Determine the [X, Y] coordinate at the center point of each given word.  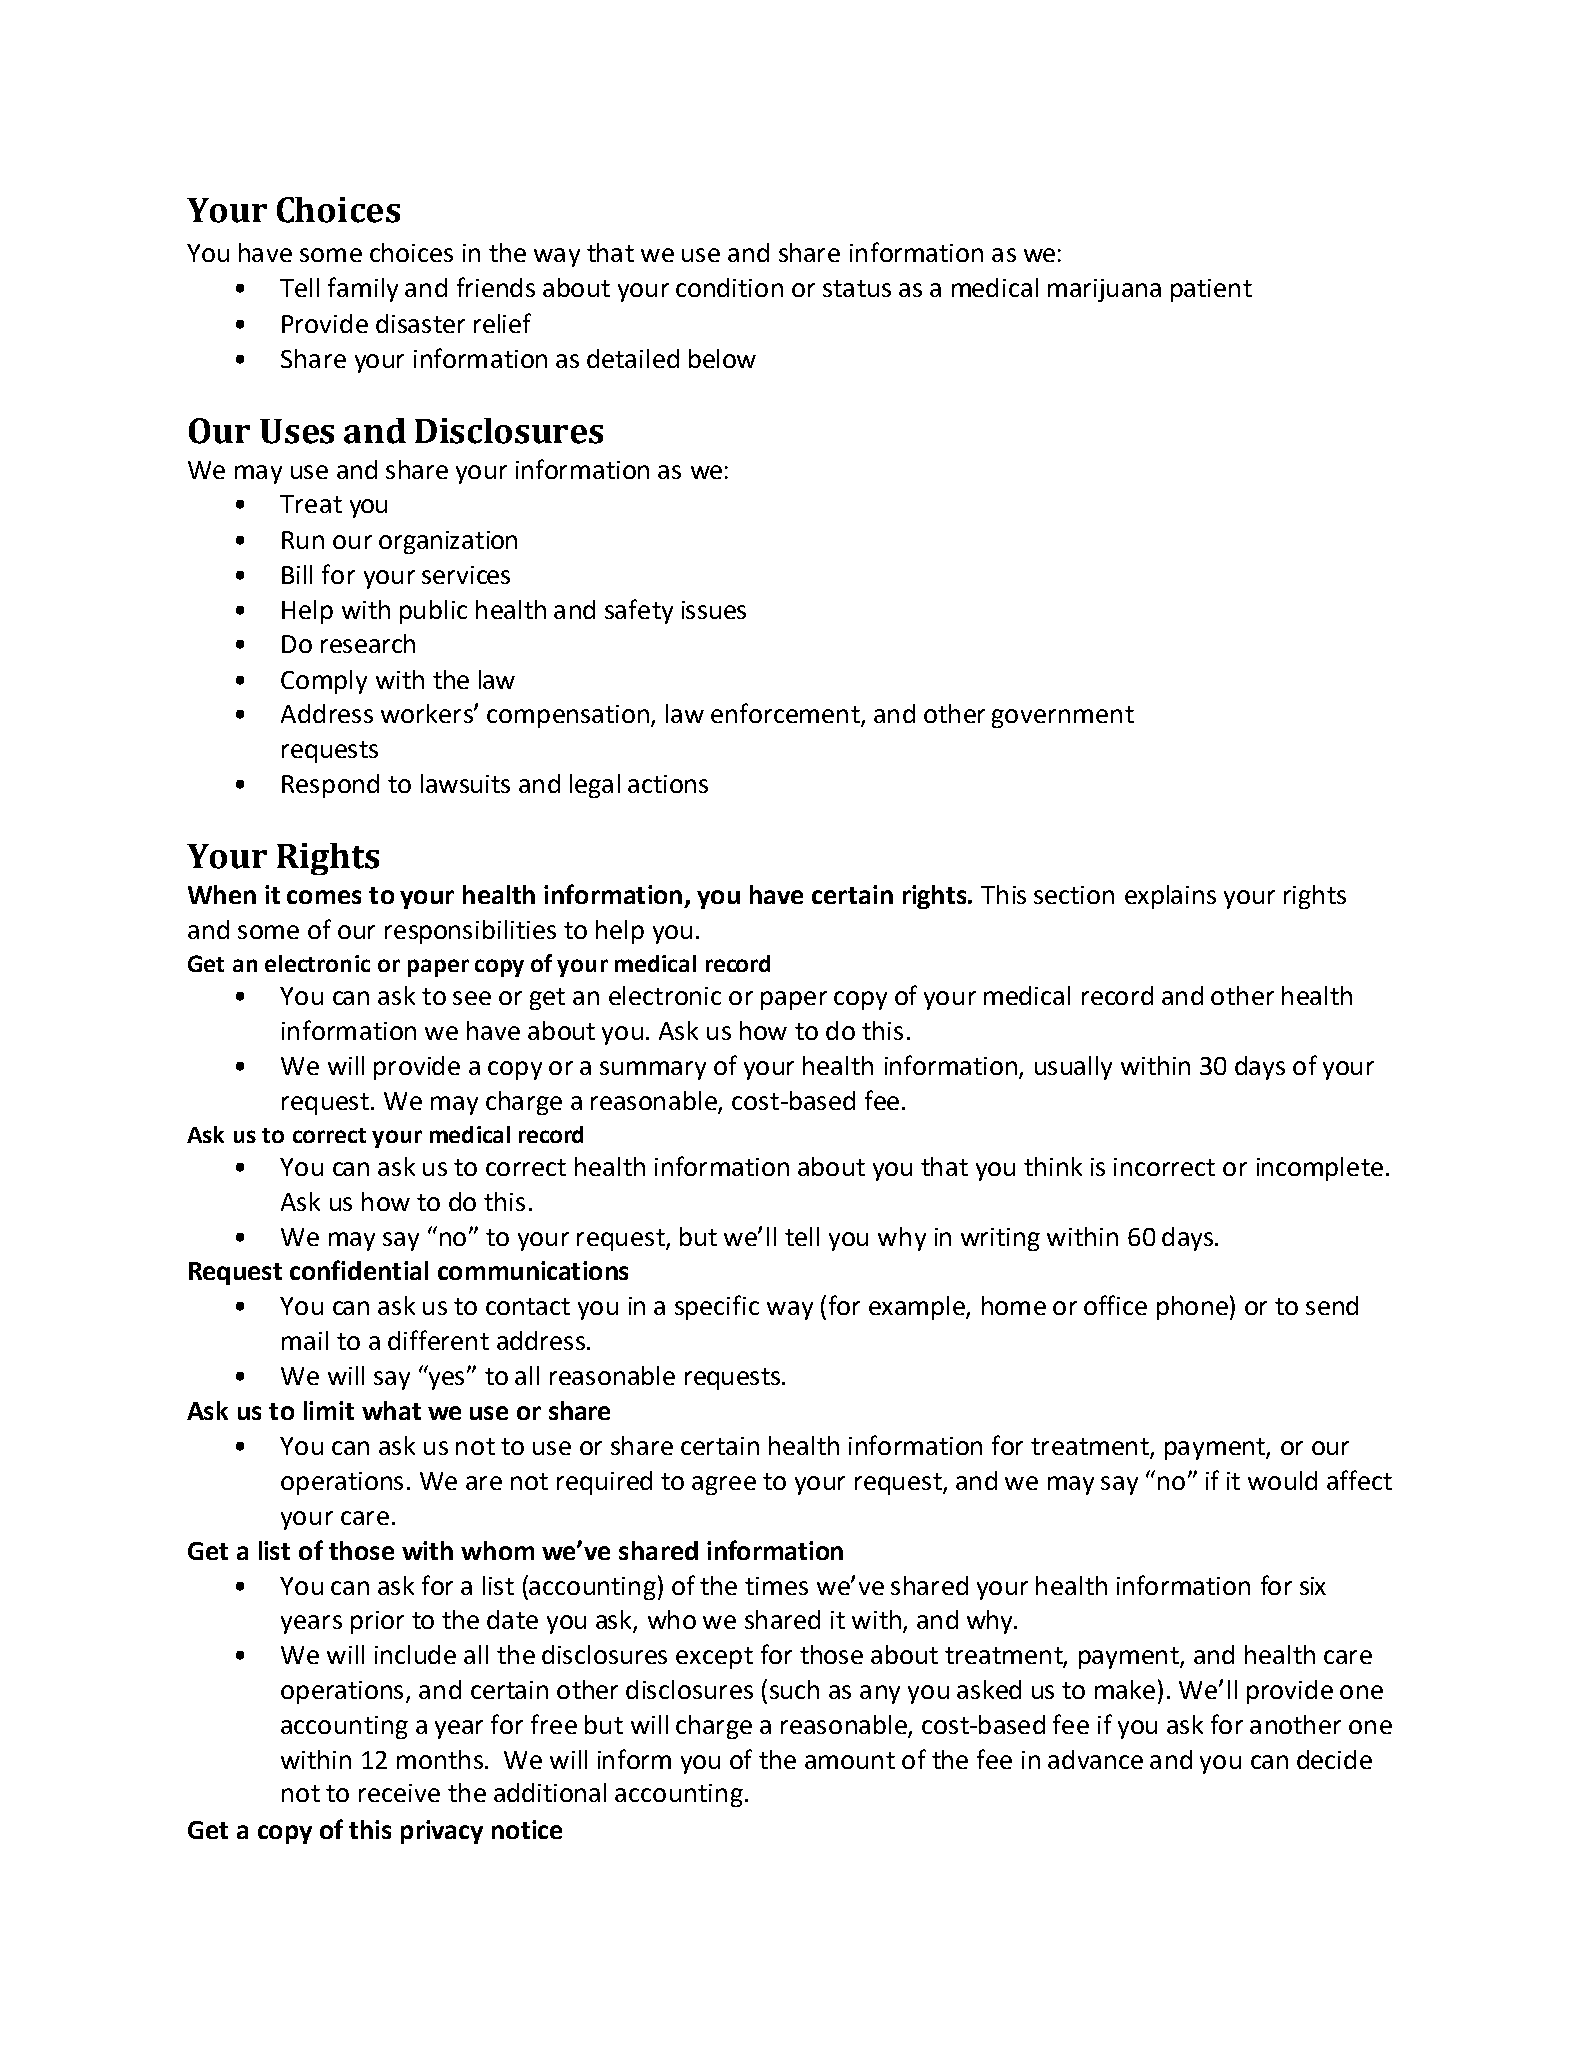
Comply [324, 682]
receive [399, 1793]
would [1282, 1480]
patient [1211, 290]
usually [1073, 1068]
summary [653, 1070]
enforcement [786, 714]
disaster [420, 323]
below [722, 358]
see [472, 998]
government [1063, 717]
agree [724, 1485]
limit [329, 1410]
